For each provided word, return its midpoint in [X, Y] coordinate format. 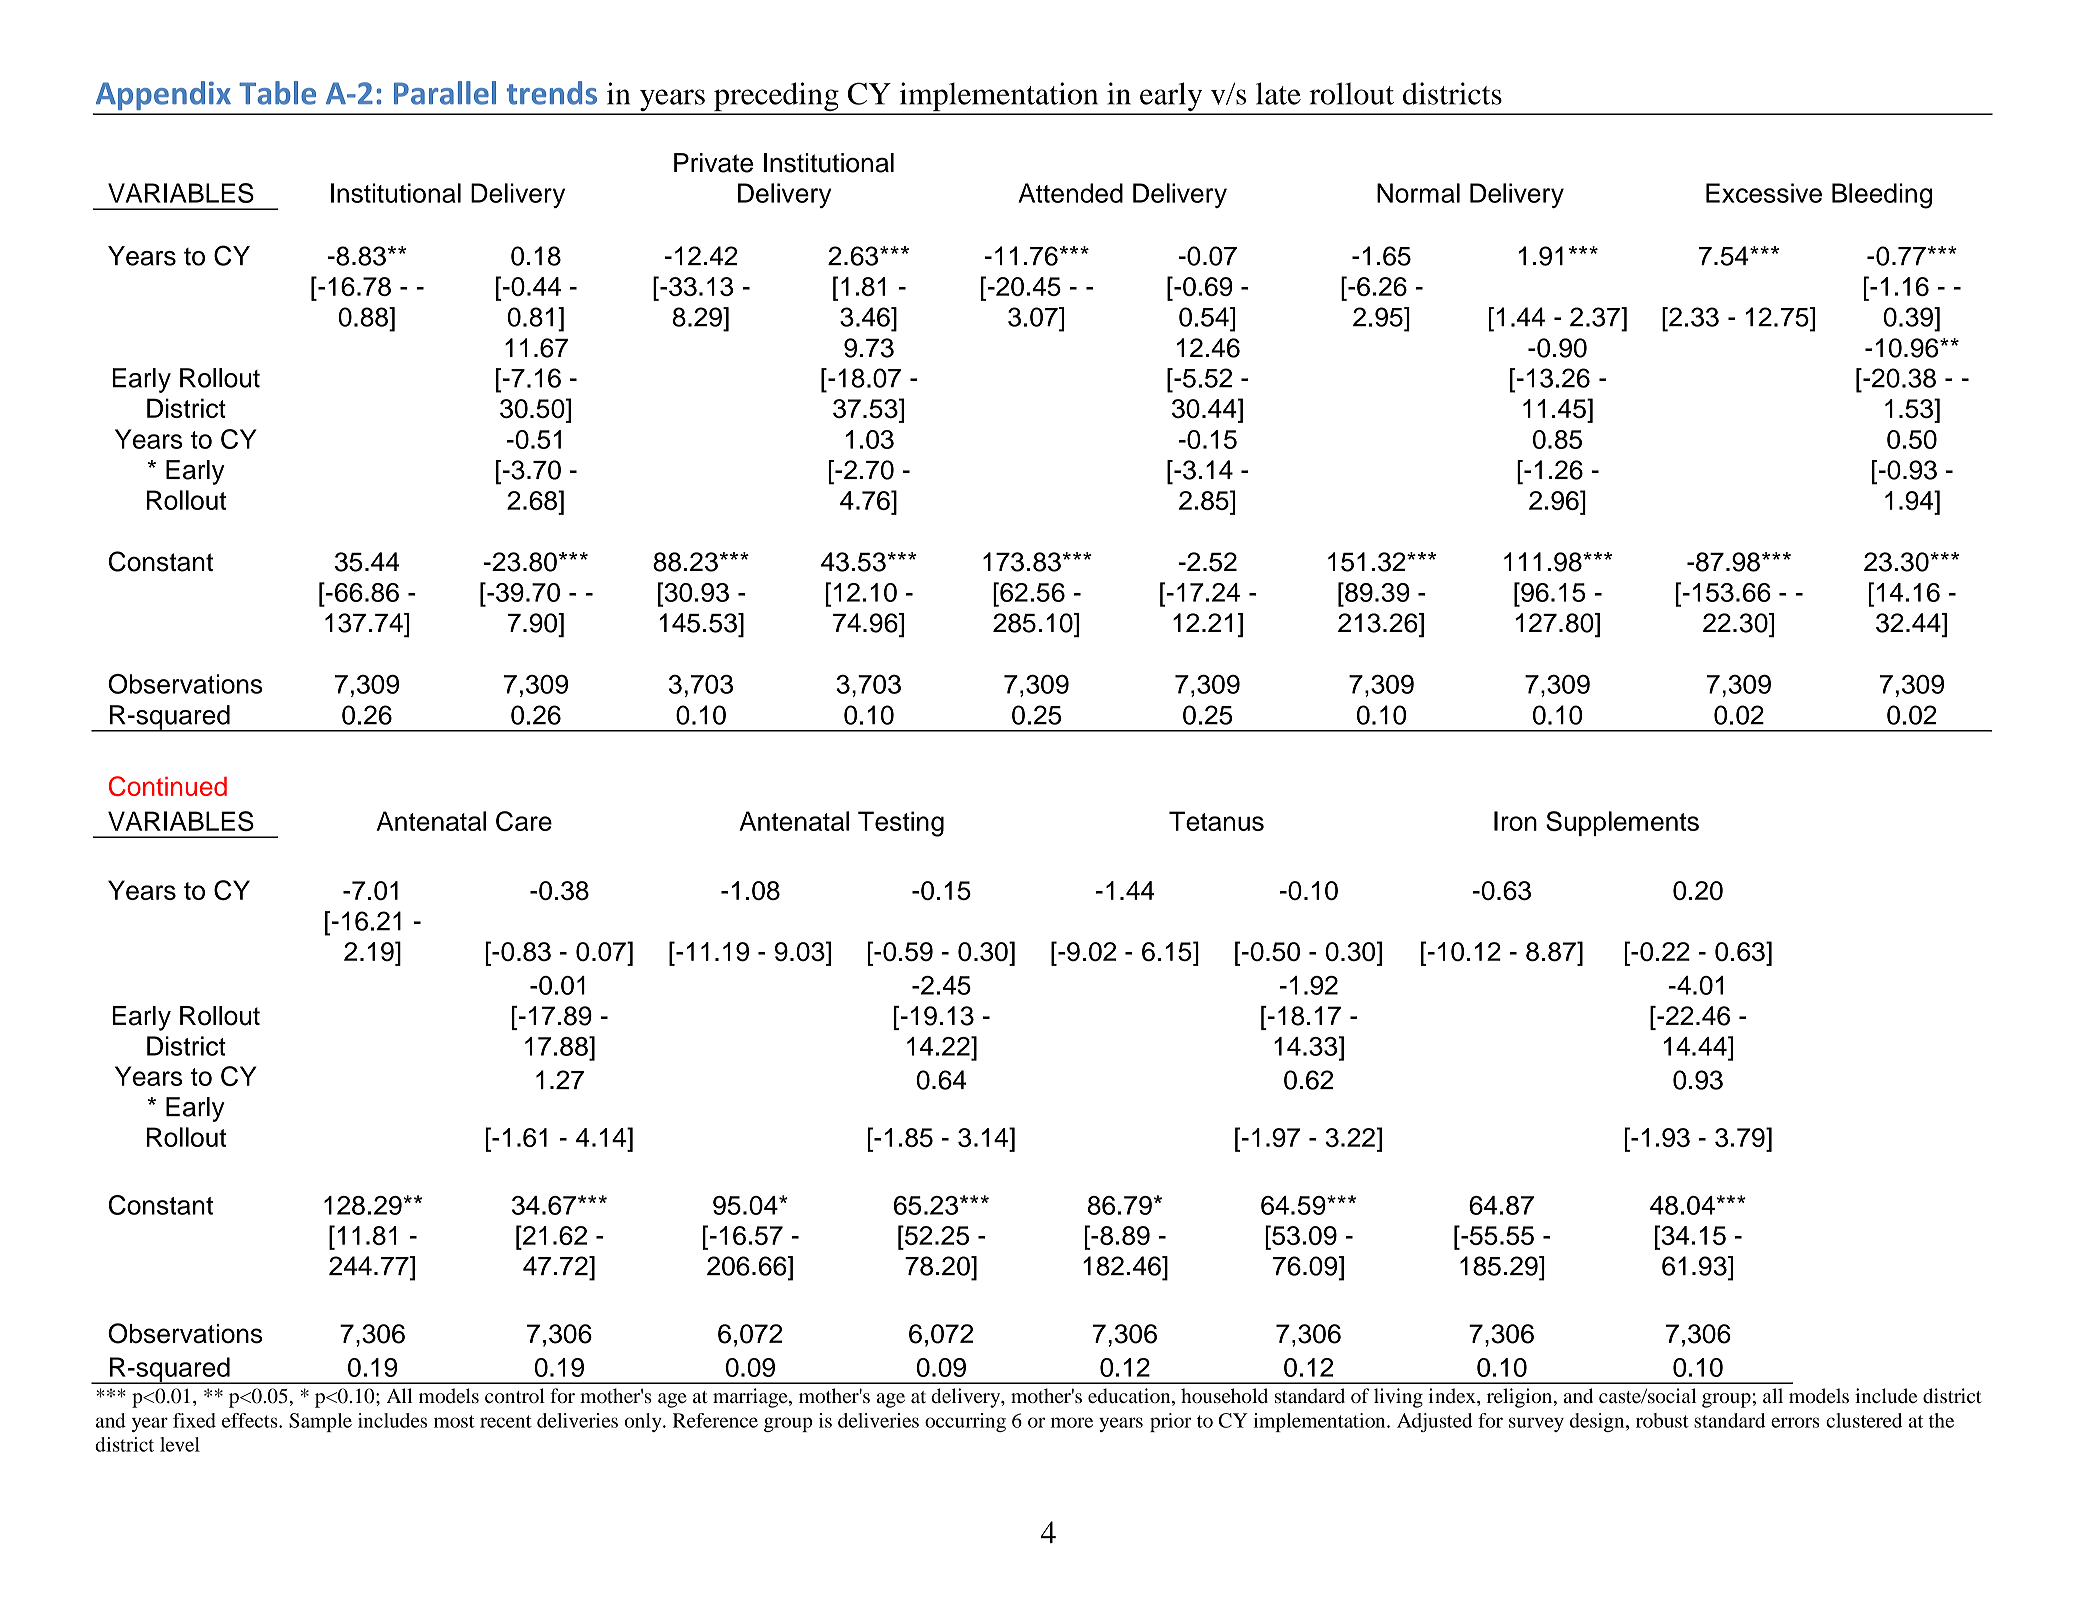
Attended [1070, 193]
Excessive [1764, 193]
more [1071, 1422]
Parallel [445, 93]
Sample [320, 1422]
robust [1662, 1420]
